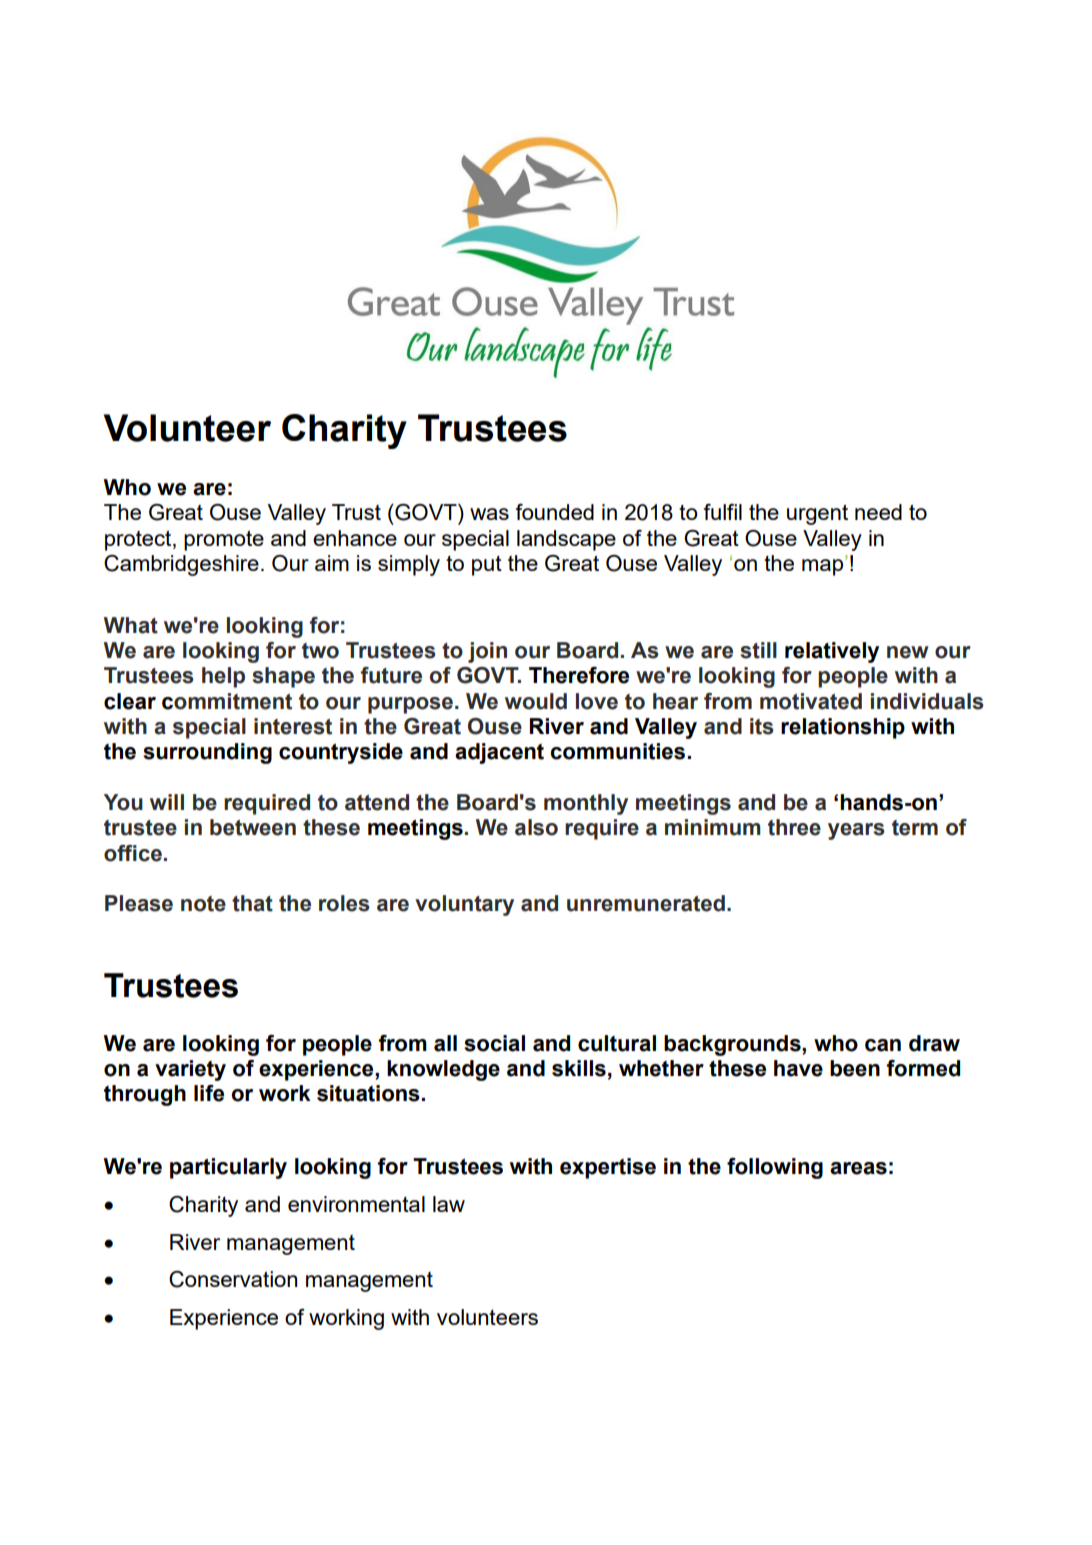 This screenshot has width=1092, height=1545. What do you see at coordinates (449, 1204) in the screenshot?
I see `law` at bounding box center [449, 1204].
